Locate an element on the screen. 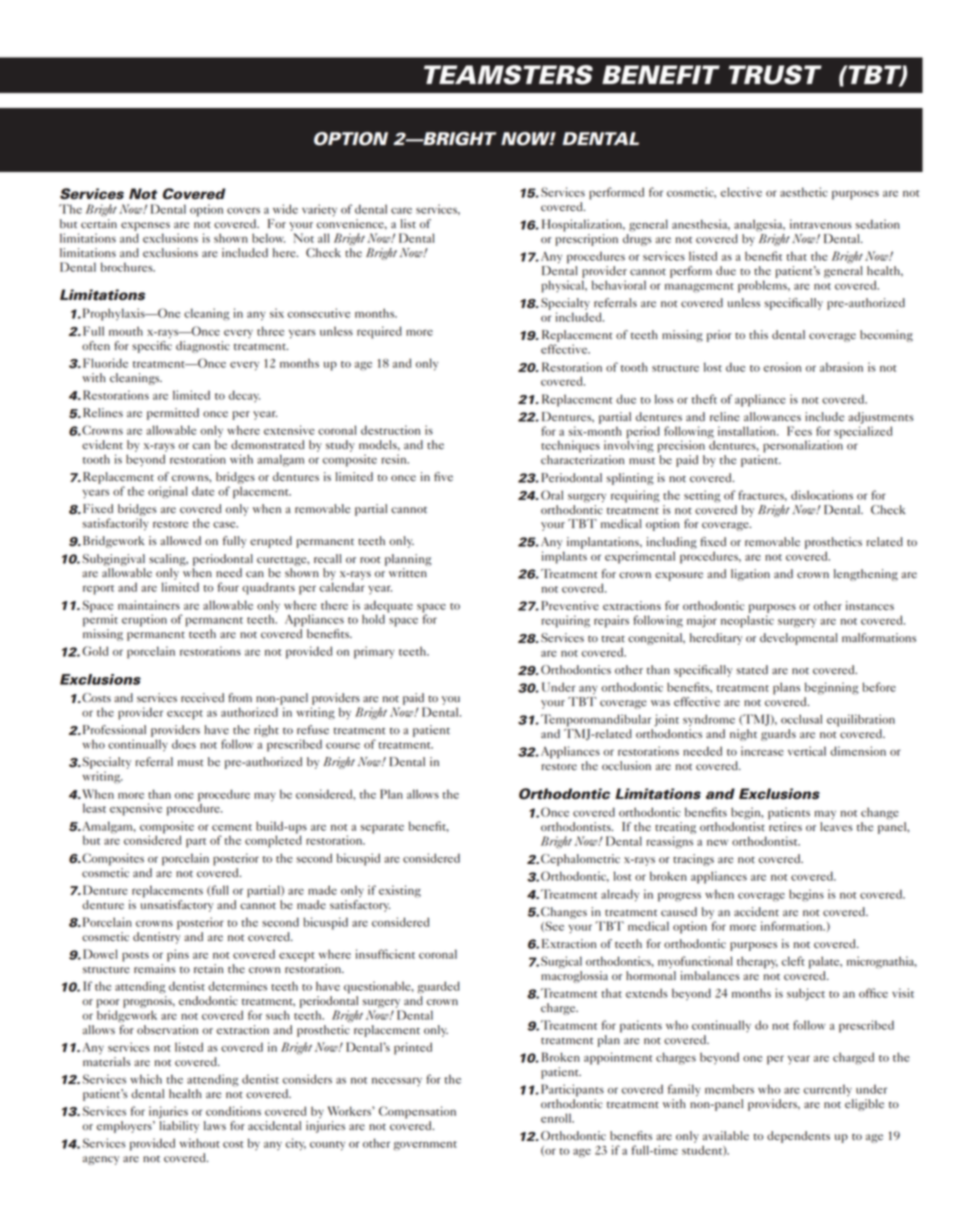 This screenshot has width=980, height=1211. intravenous is located at coordinates (820, 224).
